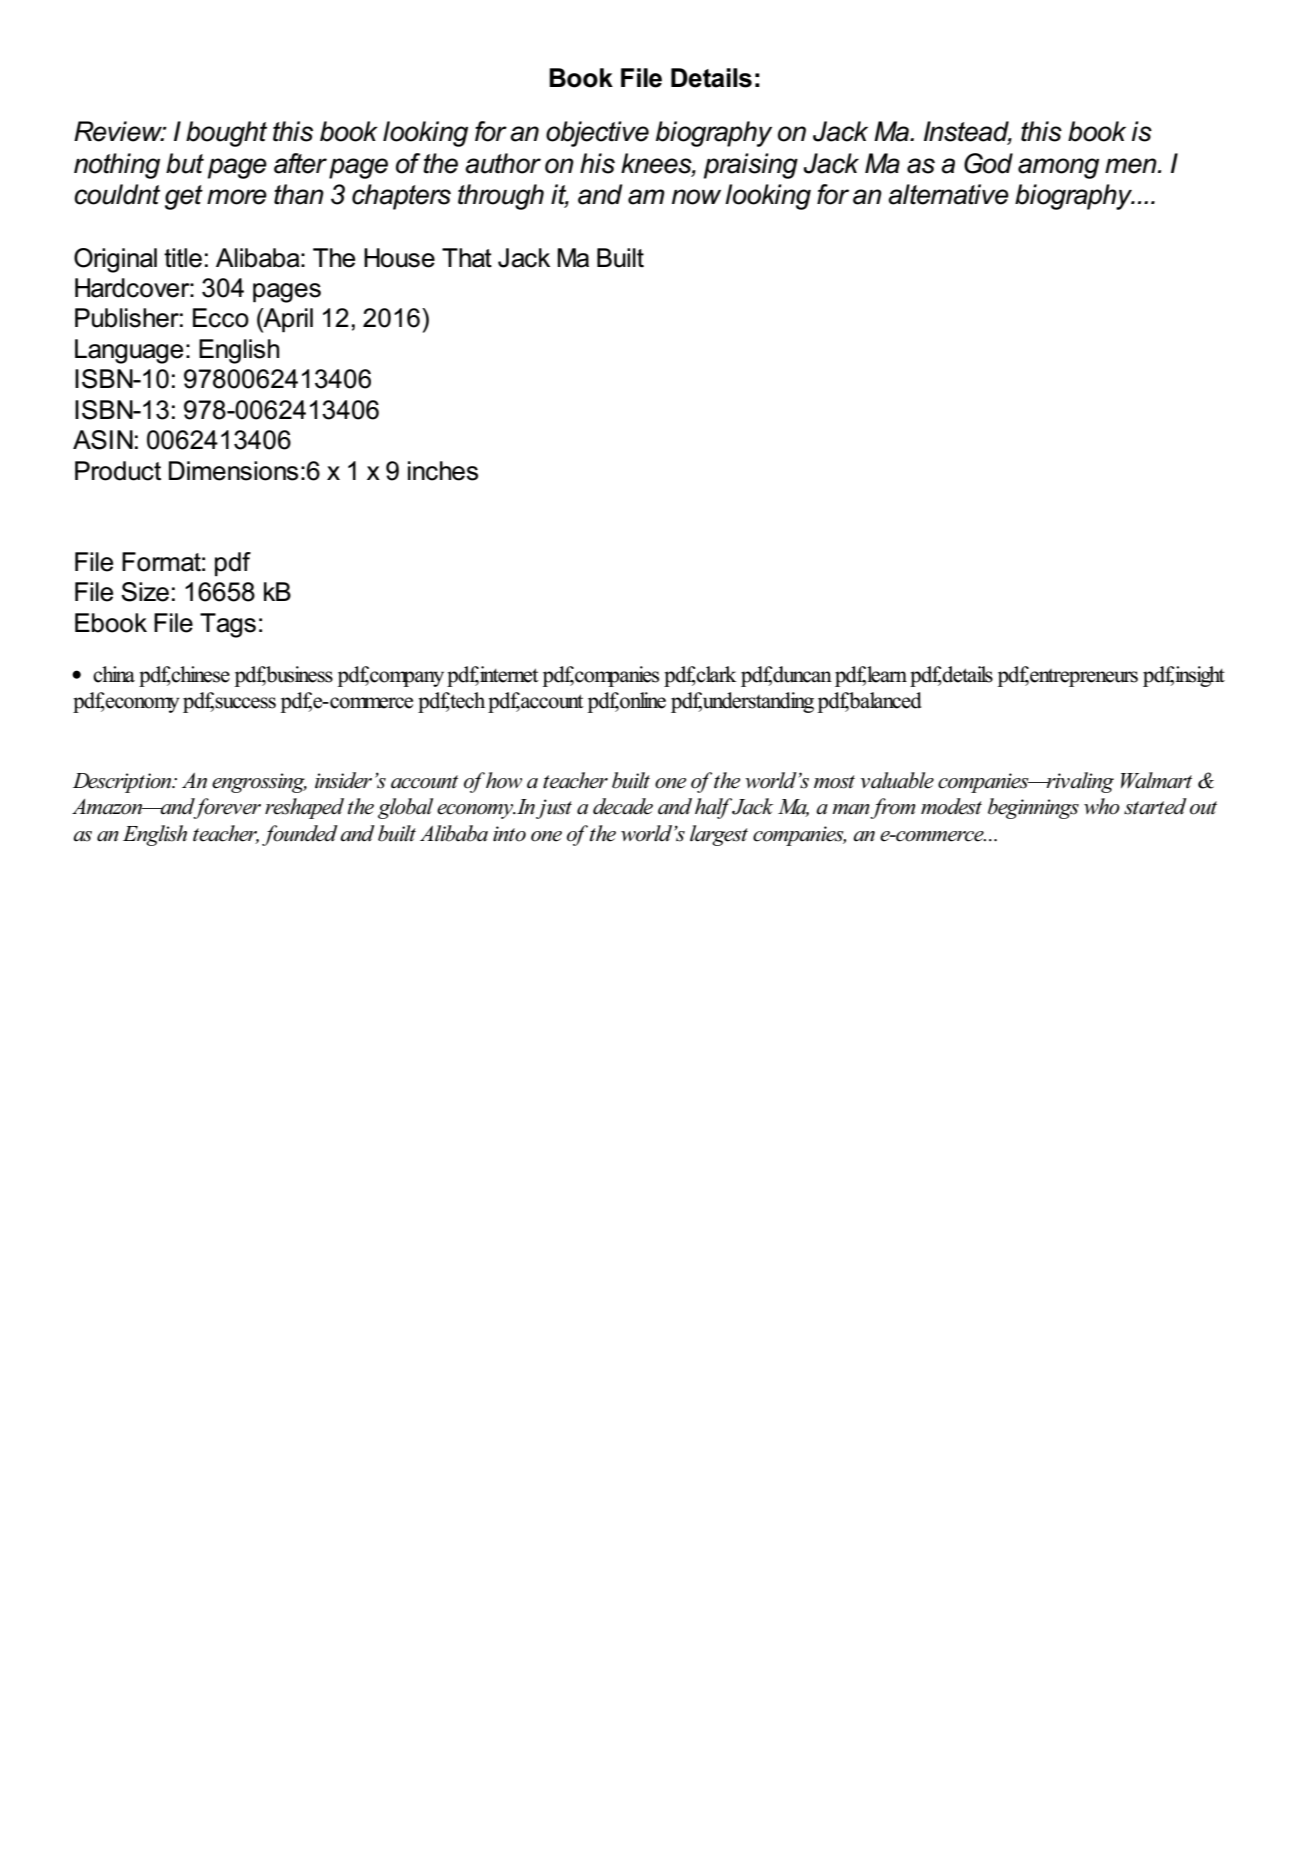 The width and height of the screenshot is (1311, 1856). I want to click on alternative, so click(948, 194).
